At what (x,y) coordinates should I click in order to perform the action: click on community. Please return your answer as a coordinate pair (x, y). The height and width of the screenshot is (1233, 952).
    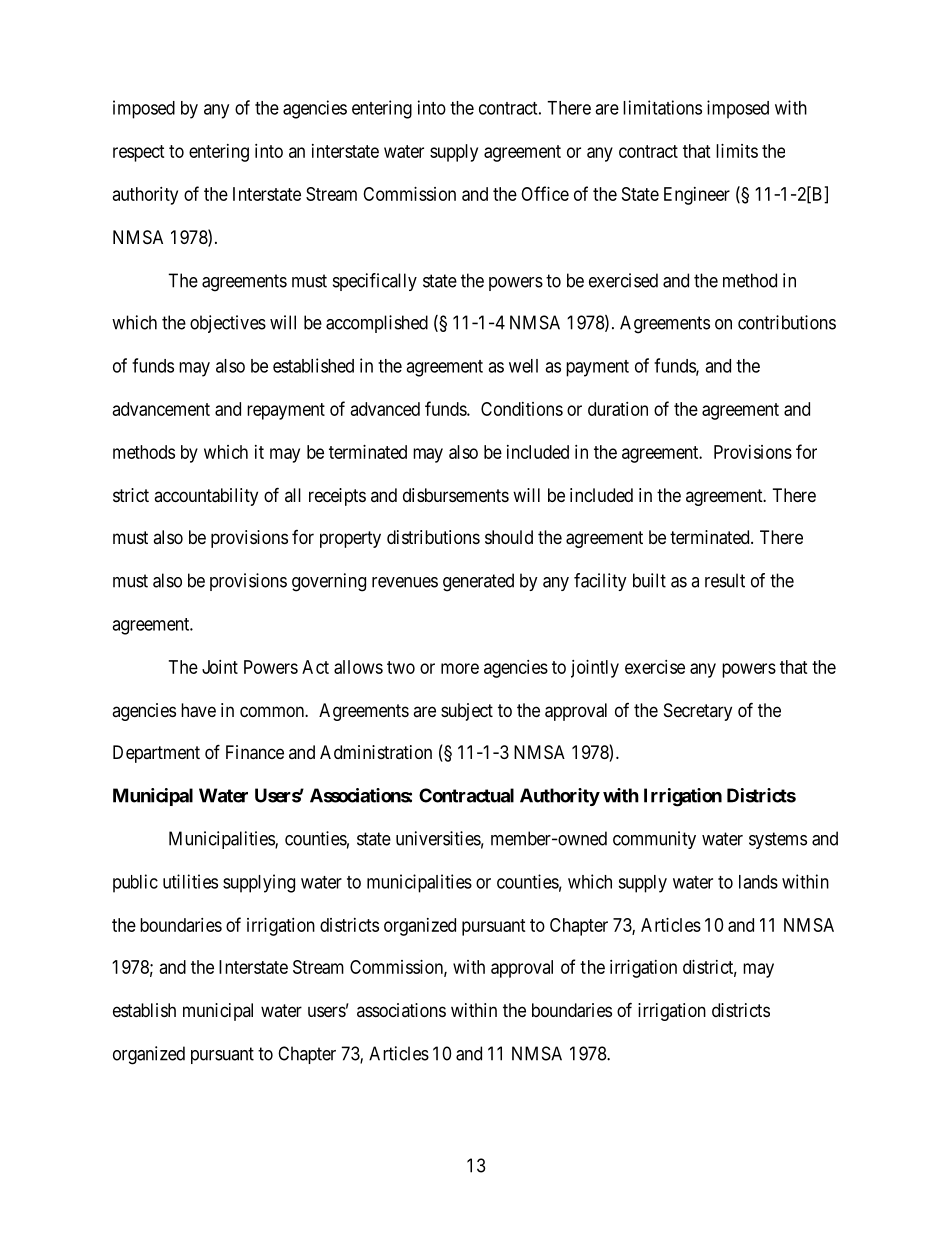
    Looking at the image, I should click on (654, 840).
